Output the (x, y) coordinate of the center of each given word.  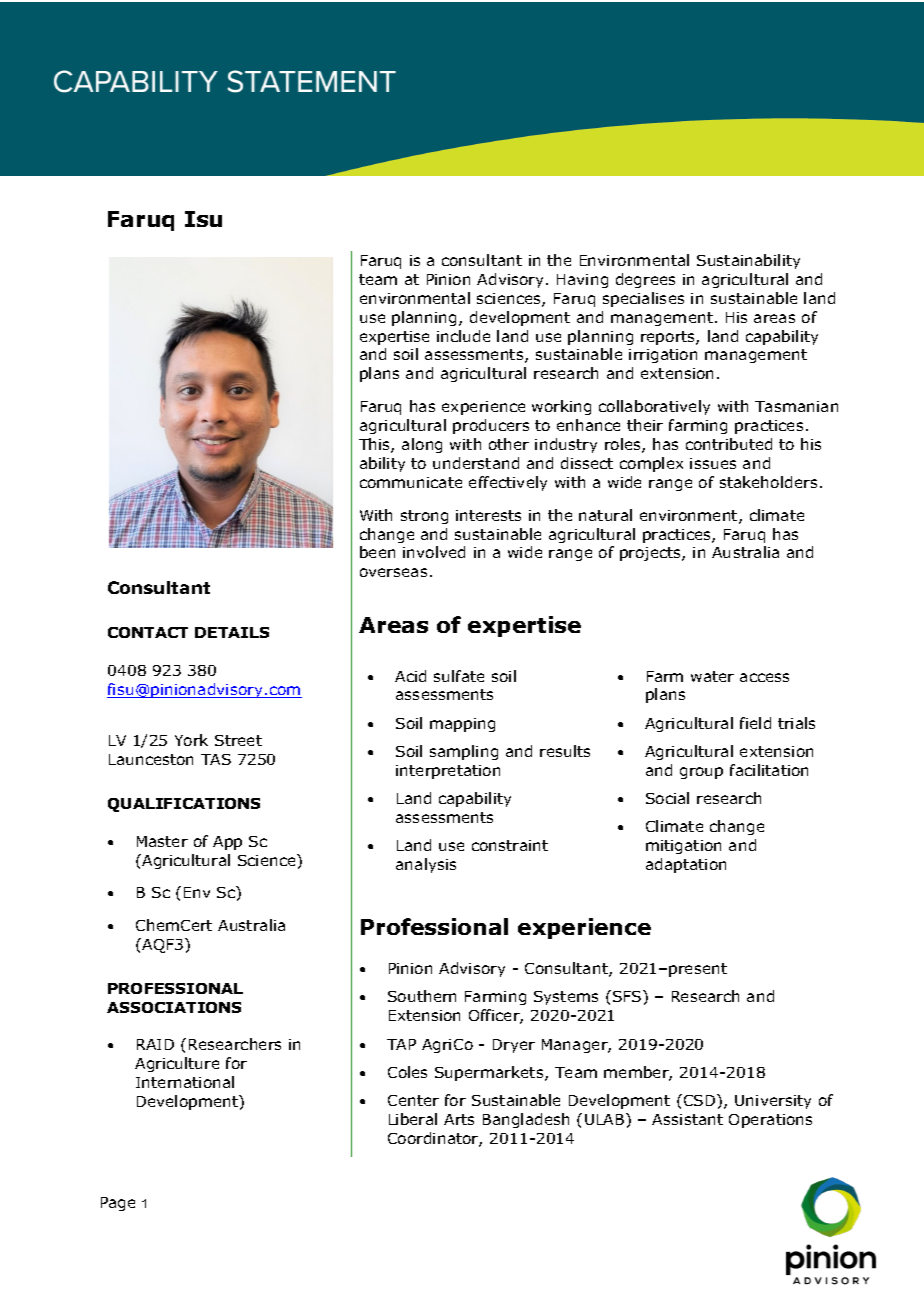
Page (118, 1204)
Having (582, 281)
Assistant (687, 1119)
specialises (643, 299)
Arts (459, 1119)
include (463, 336)
